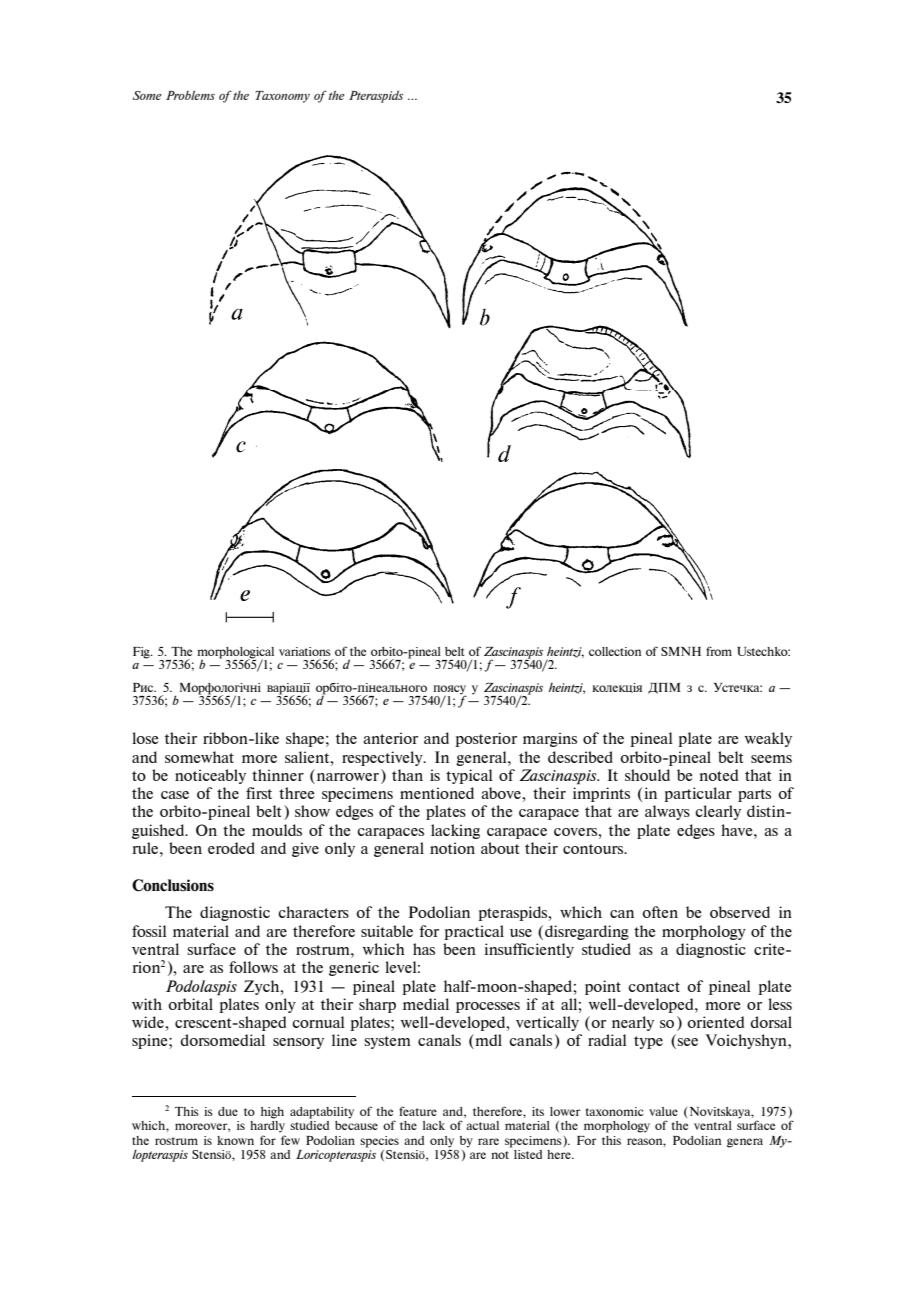 This page has width=924, height=1308. What do you see at coordinates (768, 739) in the page?
I see `weakly` at bounding box center [768, 739].
